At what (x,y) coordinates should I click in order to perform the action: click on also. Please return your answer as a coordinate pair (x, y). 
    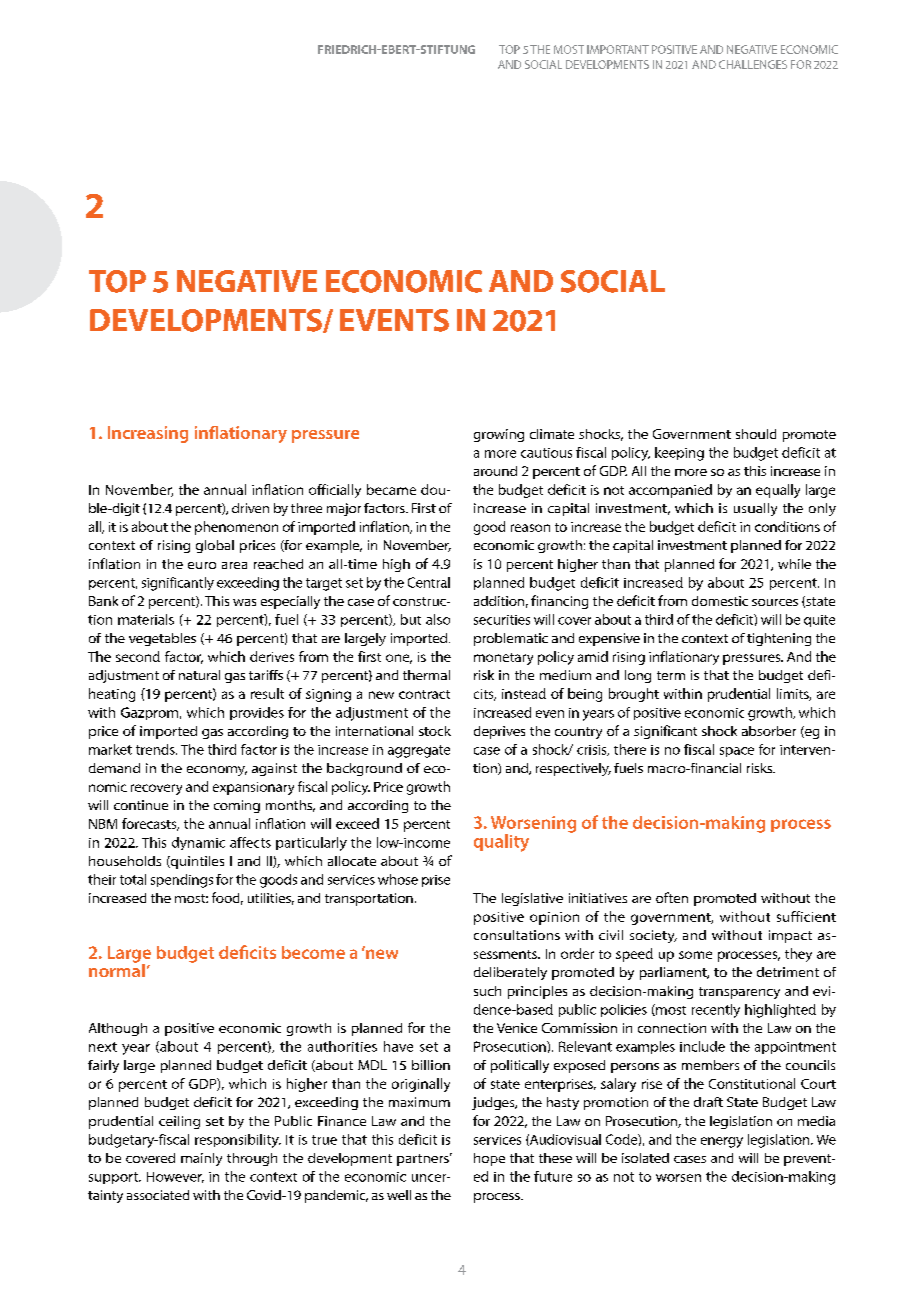
    Looking at the image, I should click on (438, 619).
